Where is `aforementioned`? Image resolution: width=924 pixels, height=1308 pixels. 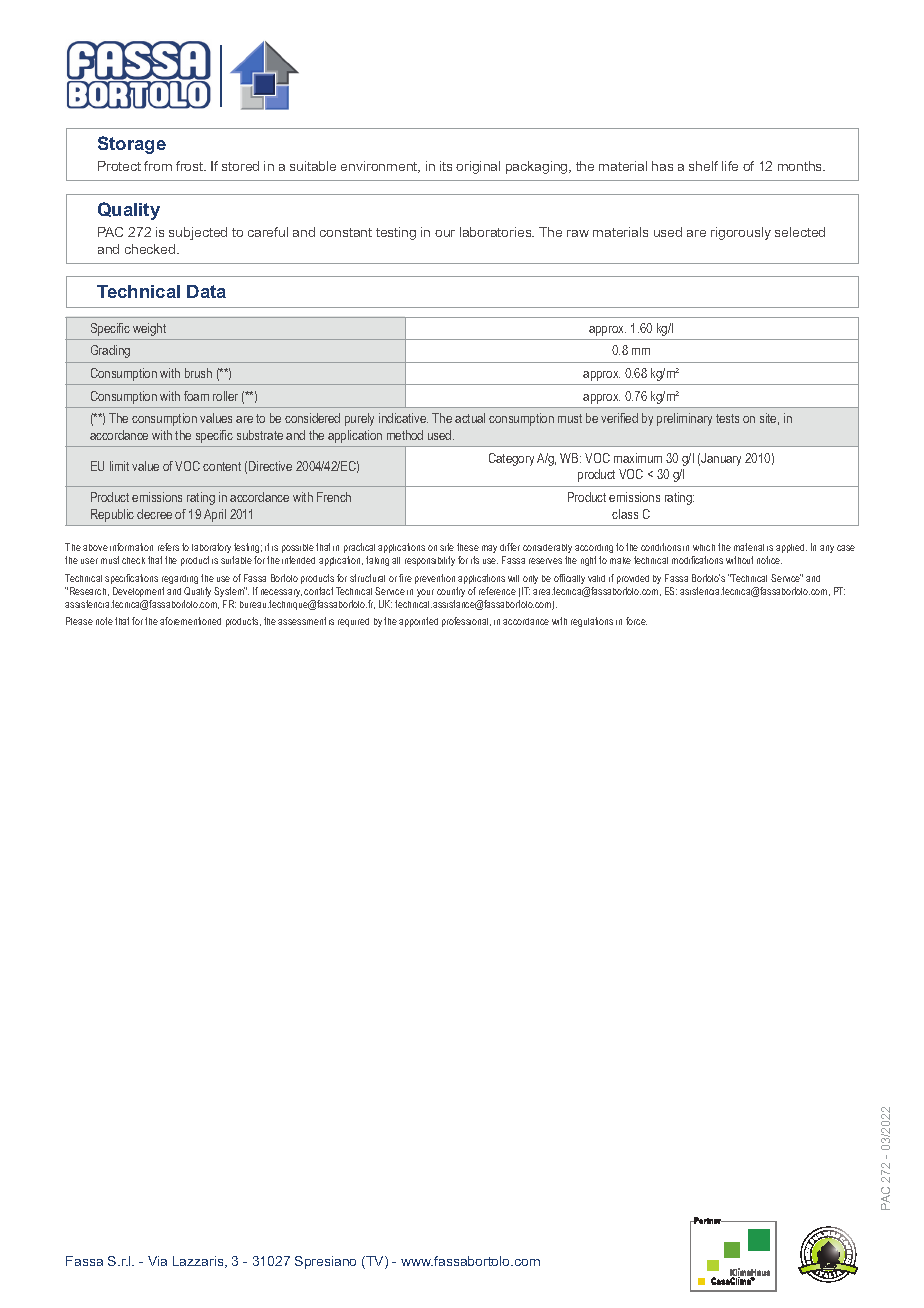 aforementioned is located at coordinates (190, 621).
